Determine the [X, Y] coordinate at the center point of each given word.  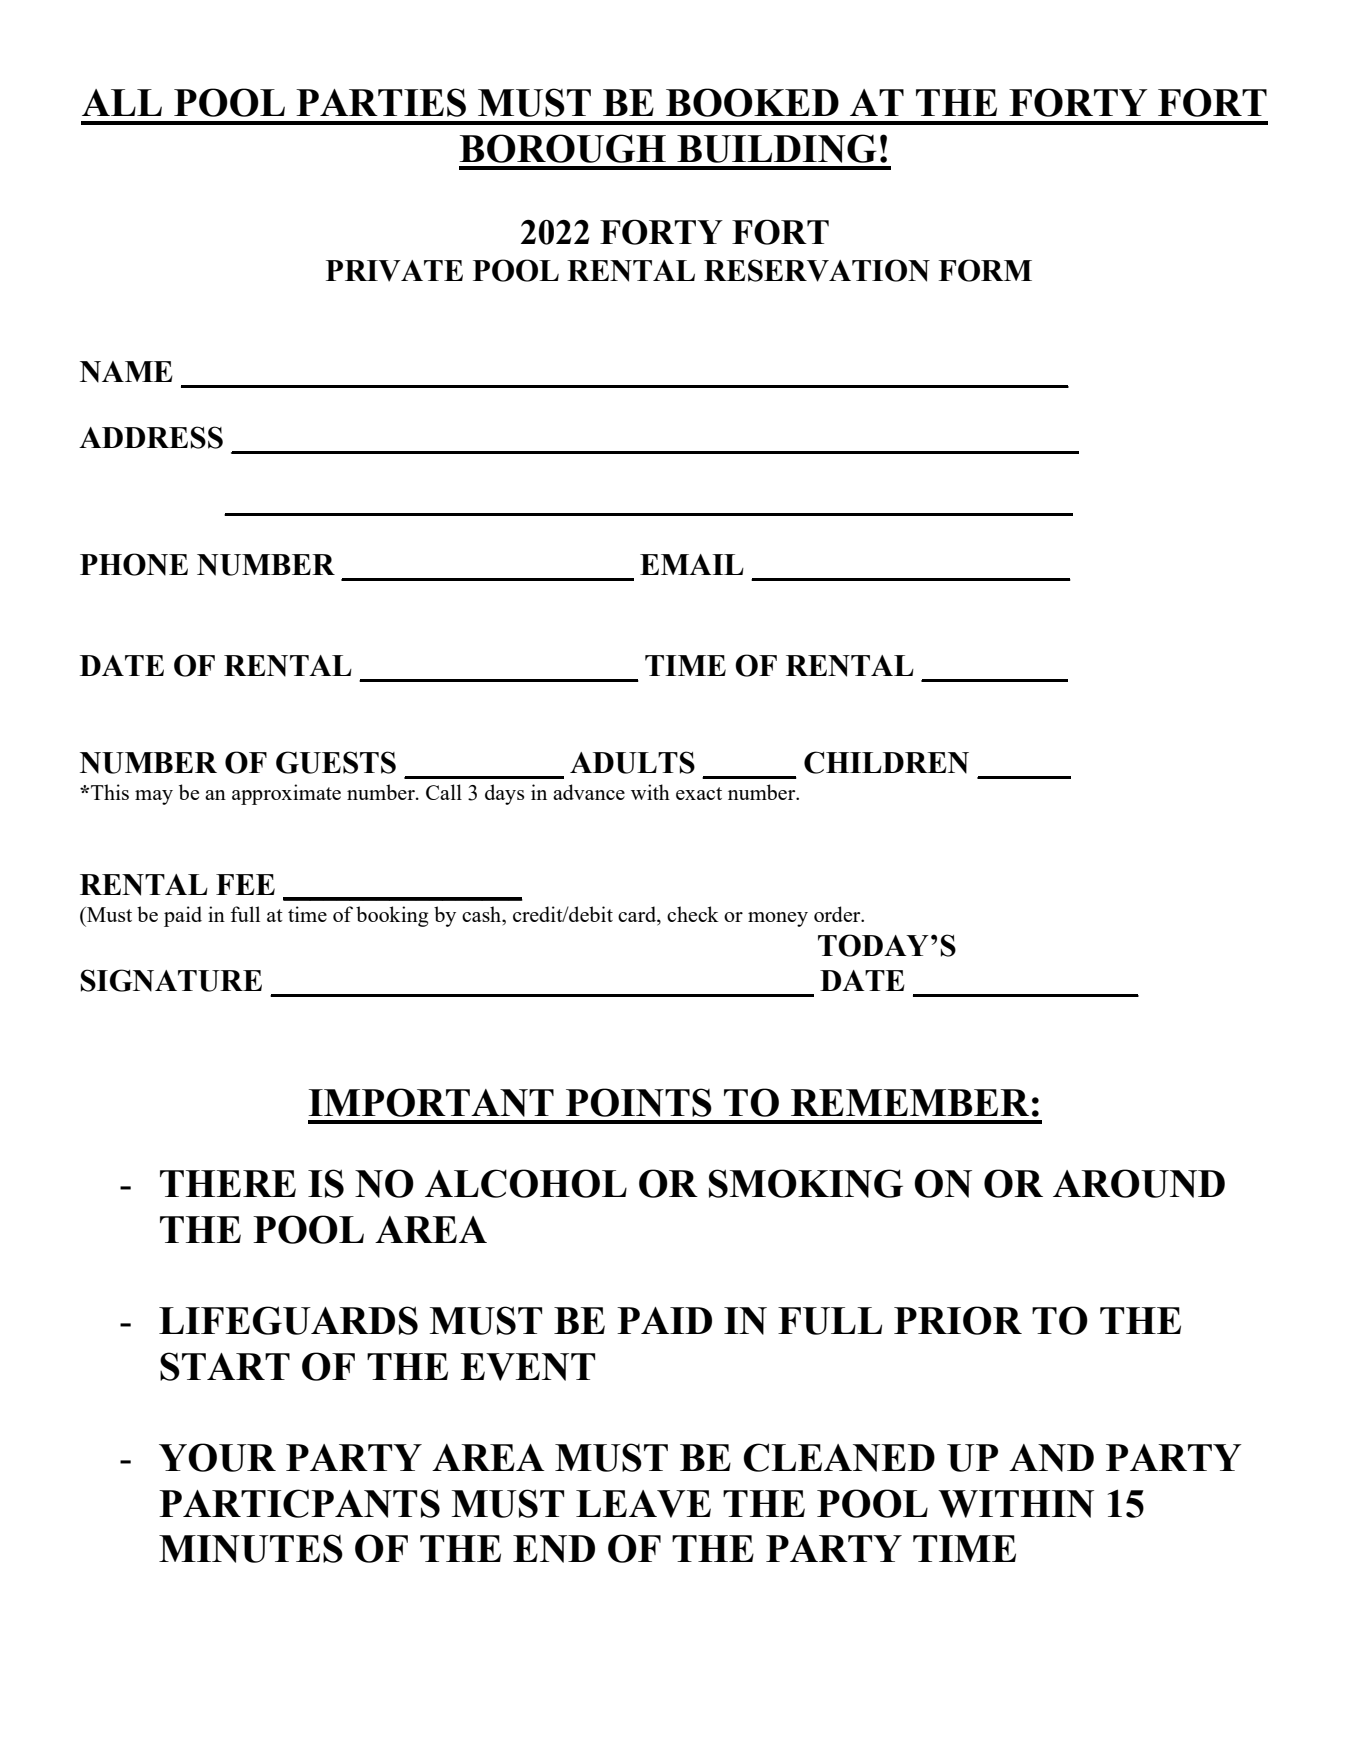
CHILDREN [886, 762]
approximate [286, 794]
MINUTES [251, 1548]
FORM [985, 270]
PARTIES [381, 102]
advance [589, 792]
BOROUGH [563, 148]
